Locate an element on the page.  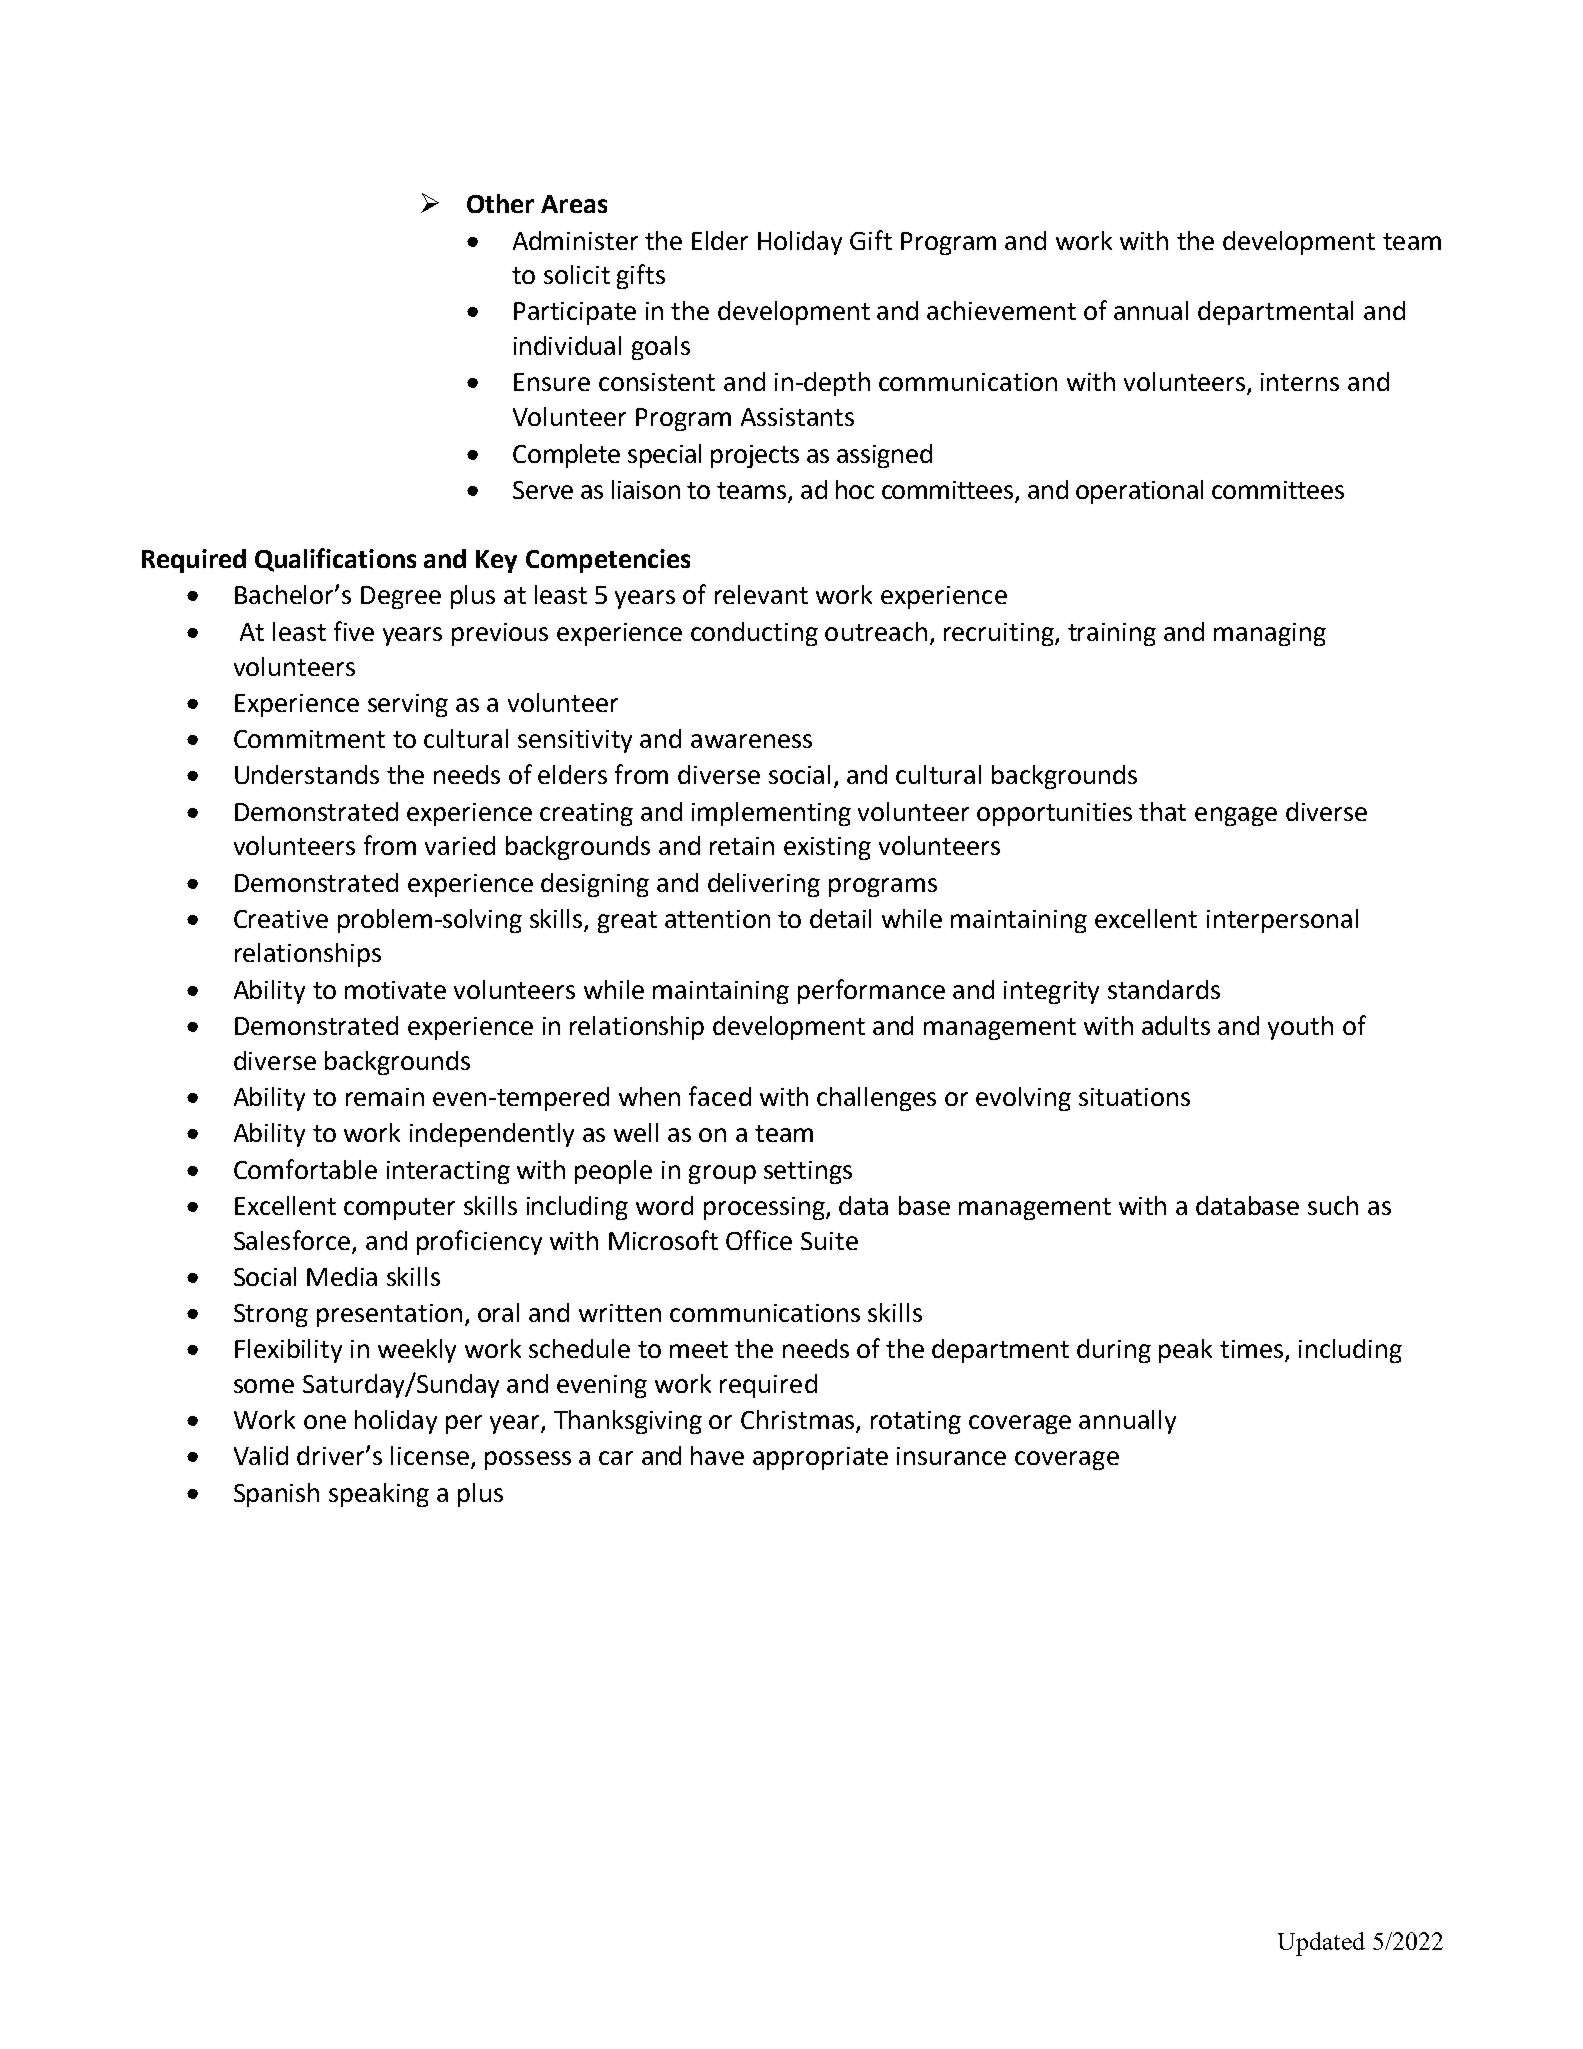
Updated is located at coordinates (1321, 1944).
